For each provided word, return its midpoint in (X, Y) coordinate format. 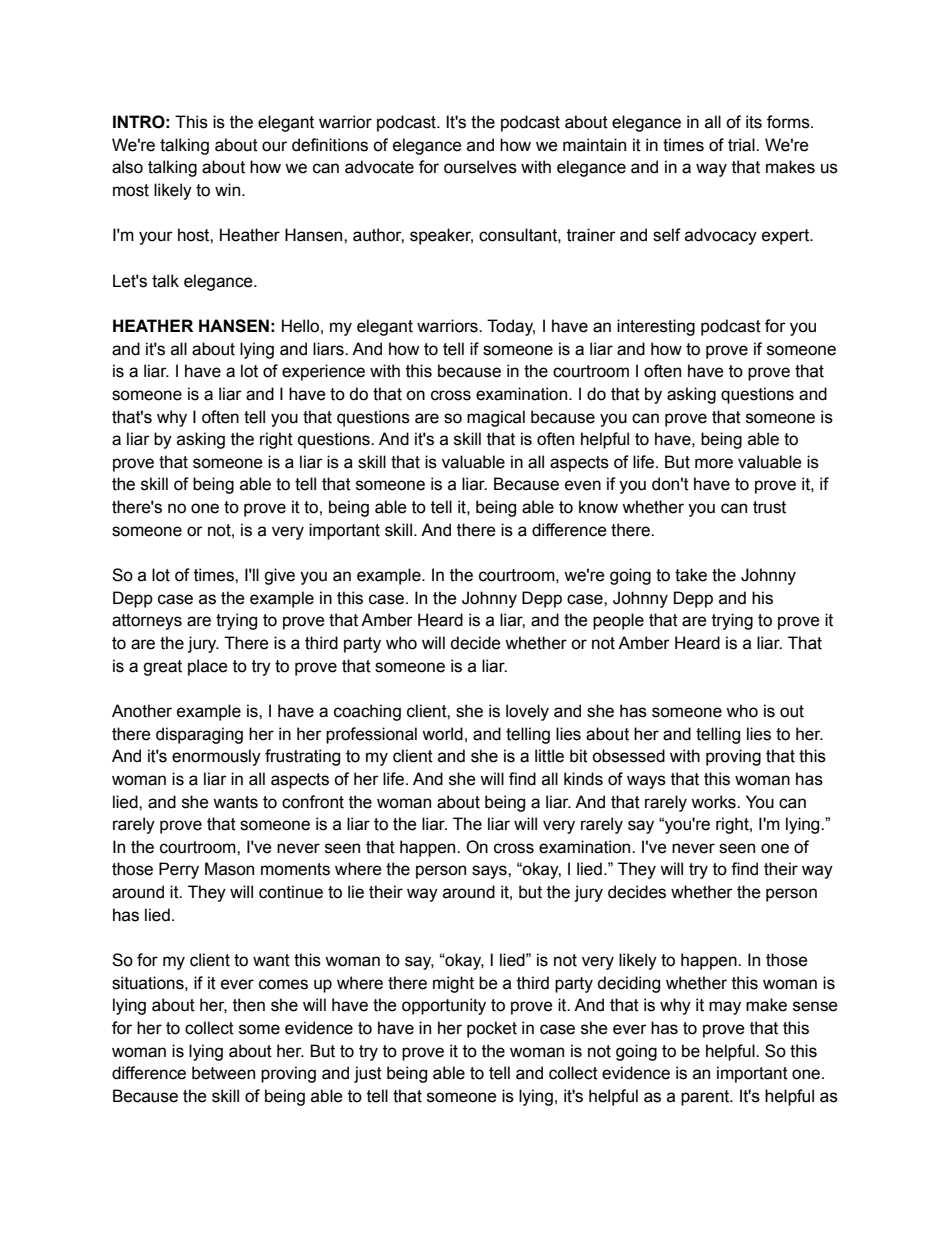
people (618, 621)
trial (742, 145)
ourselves (480, 167)
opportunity (444, 1006)
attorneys (147, 622)
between (223, 1073)
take (691, 575)
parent (706, 1098)
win (229, 189)
